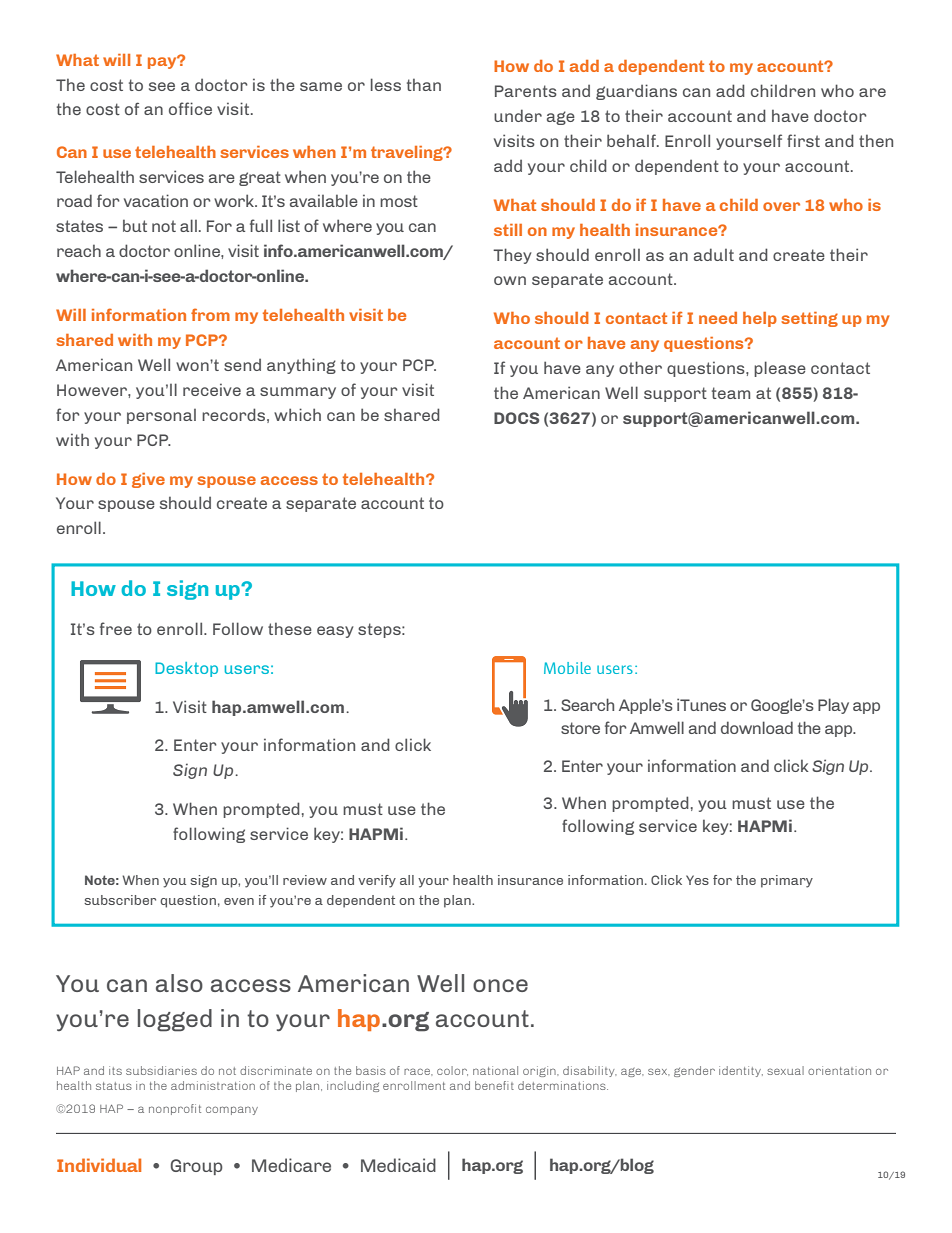 This document has height=1233, width=952. Describe the element at coordinates (518, 115) in the document. I see `under` at that location.
